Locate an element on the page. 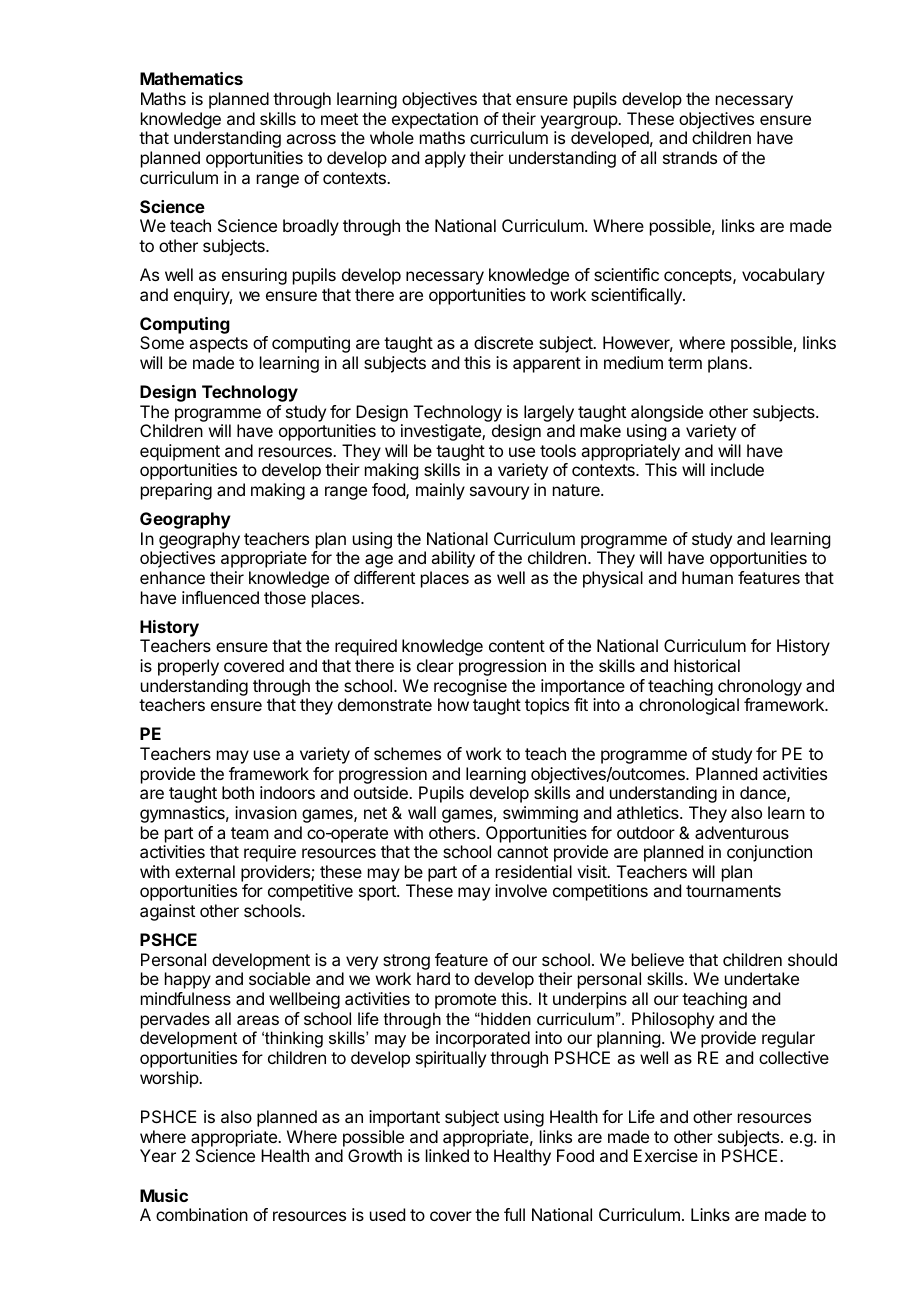 This page has width=924, height=1308. historical is located at coordinates (707, 665).
